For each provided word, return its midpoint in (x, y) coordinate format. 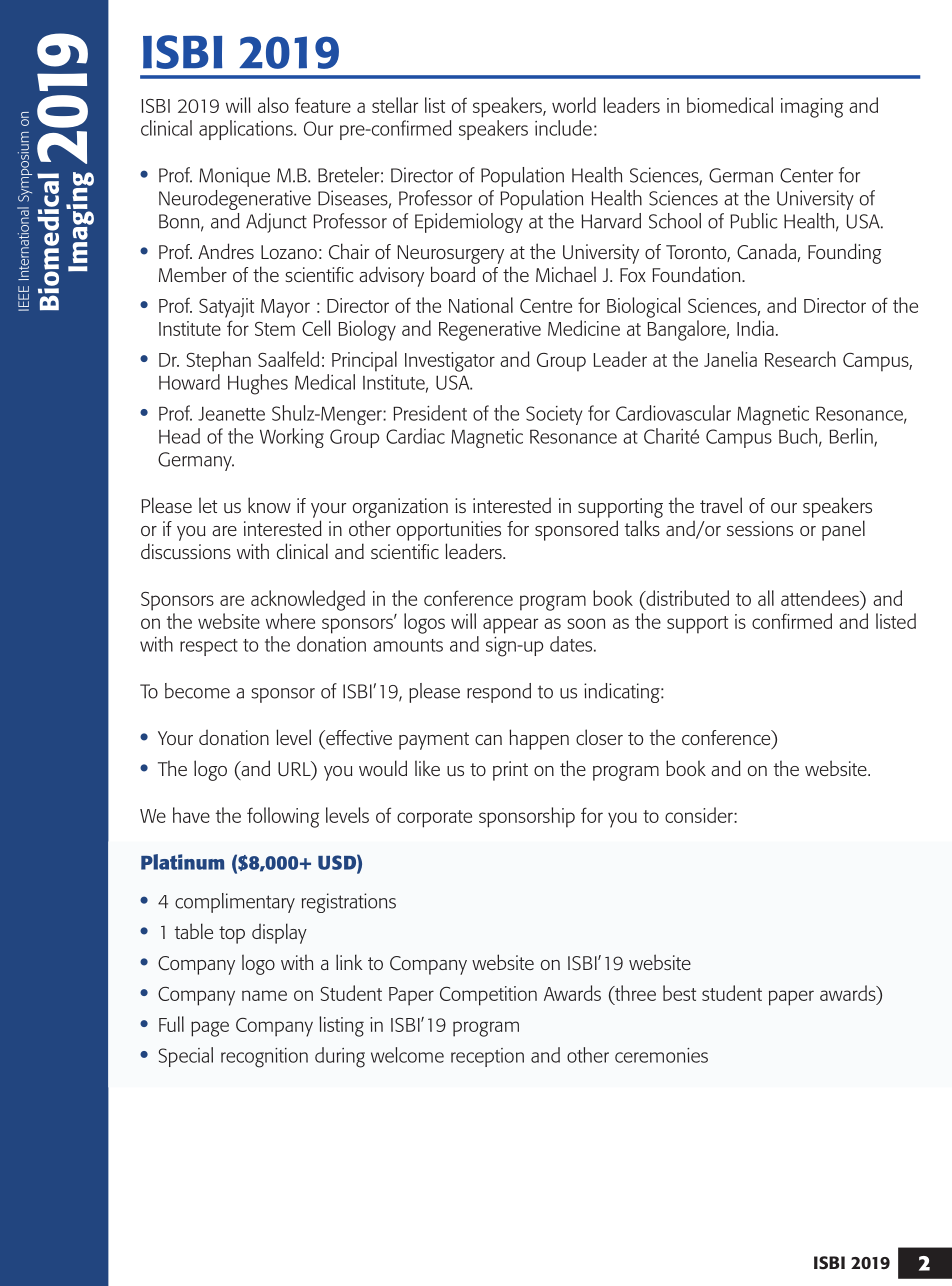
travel (721, 505)
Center (806, 175)
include (563, 128)
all (766, 598)
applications (247, 130)
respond (499, 693)
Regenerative (490, 331)
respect (209, 647)
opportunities (449, 531)
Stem (275, 329)
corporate (434, 819)
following (283, 817)
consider (700, 815)
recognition (264, 1058)
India (755, 328)
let (208, 505)
